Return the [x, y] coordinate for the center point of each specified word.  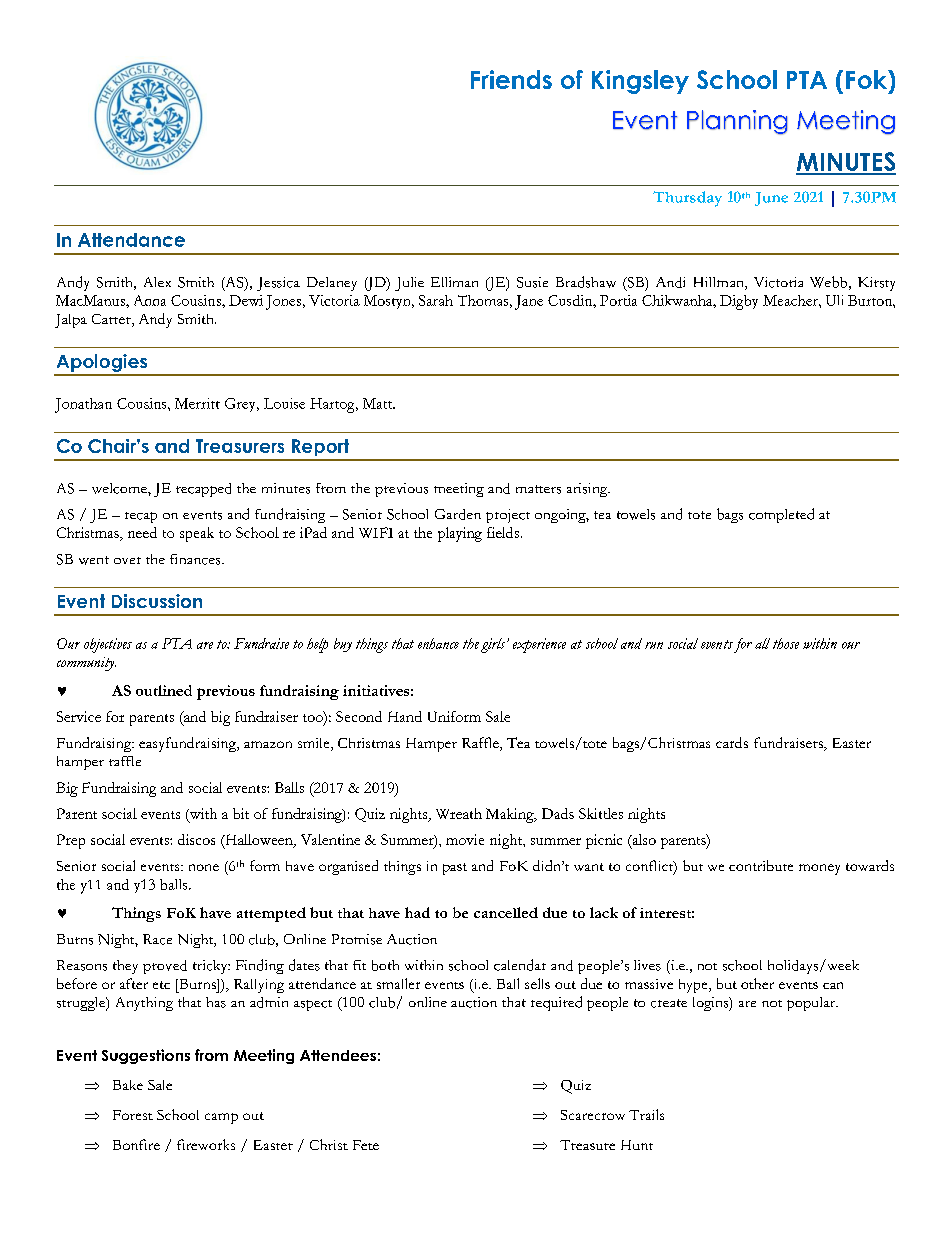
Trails [646, 1114]
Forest [133, 1115]
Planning [737, 122]
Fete [366, 1145]
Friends [511, 79]
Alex [157, 282]
